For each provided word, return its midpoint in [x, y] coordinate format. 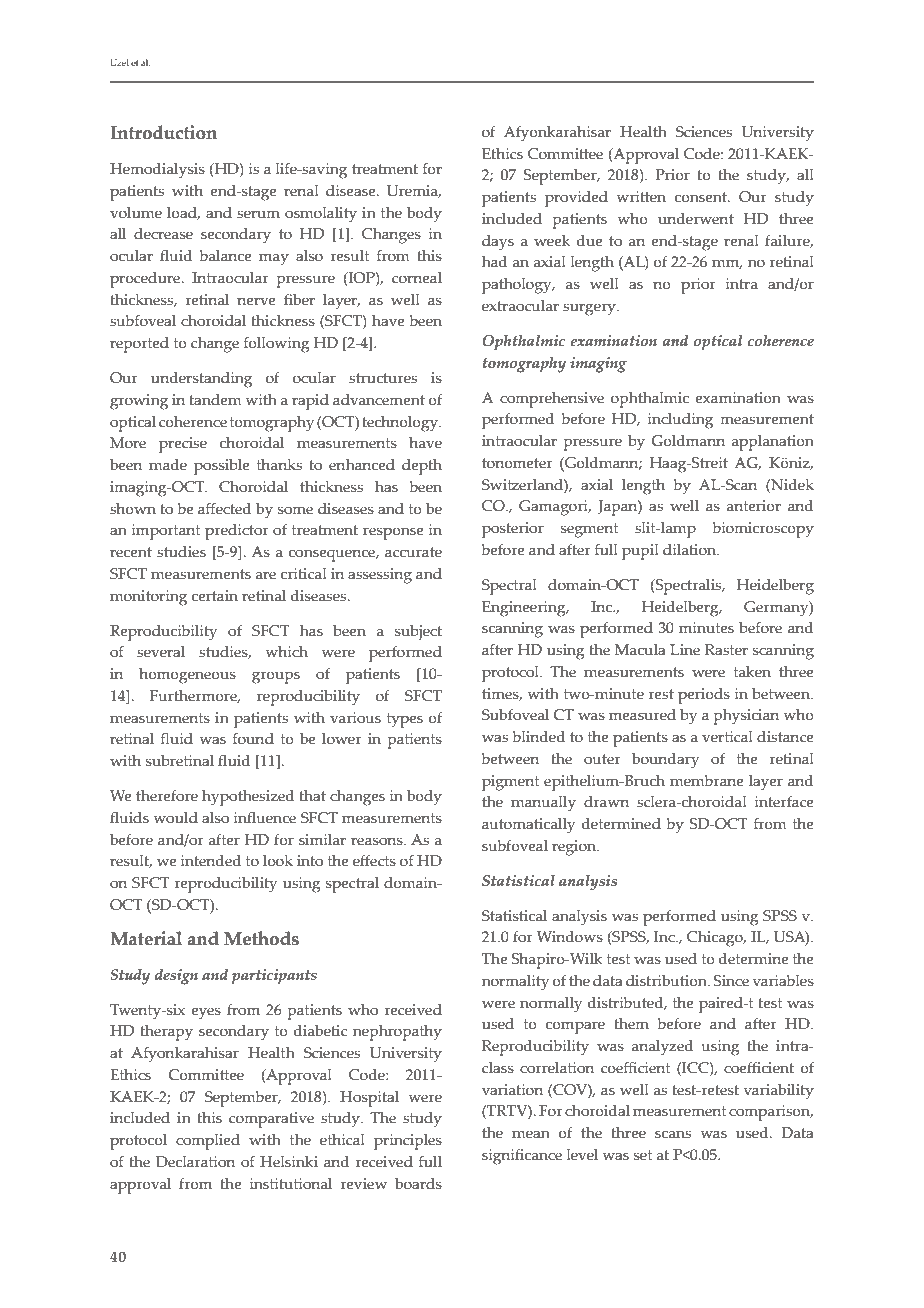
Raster [726, 650]
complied [208, 1142]
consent [702, 197]
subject [418, 632]
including [680, 421]
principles [408, 1142]
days [498, 243]
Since [731, 981]
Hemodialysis [157, 171]
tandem [215, 400]
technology [401, 424]
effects [374, 861]
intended [211, 861]
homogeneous [187, 676]
